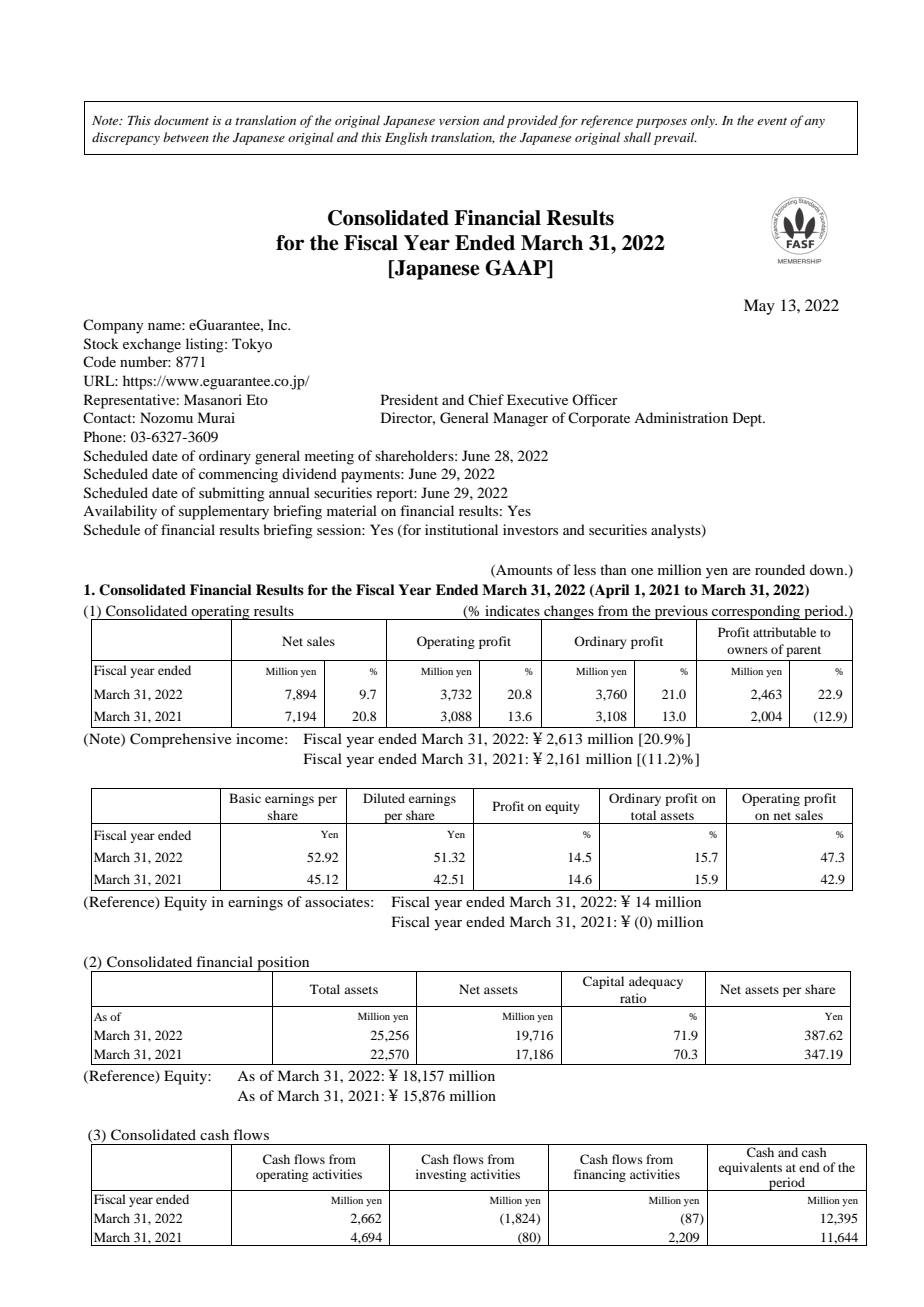  What do you see at coordinates (749, 419) in the screenshot?
I see `Dept` at bounding box center [749, 419].
